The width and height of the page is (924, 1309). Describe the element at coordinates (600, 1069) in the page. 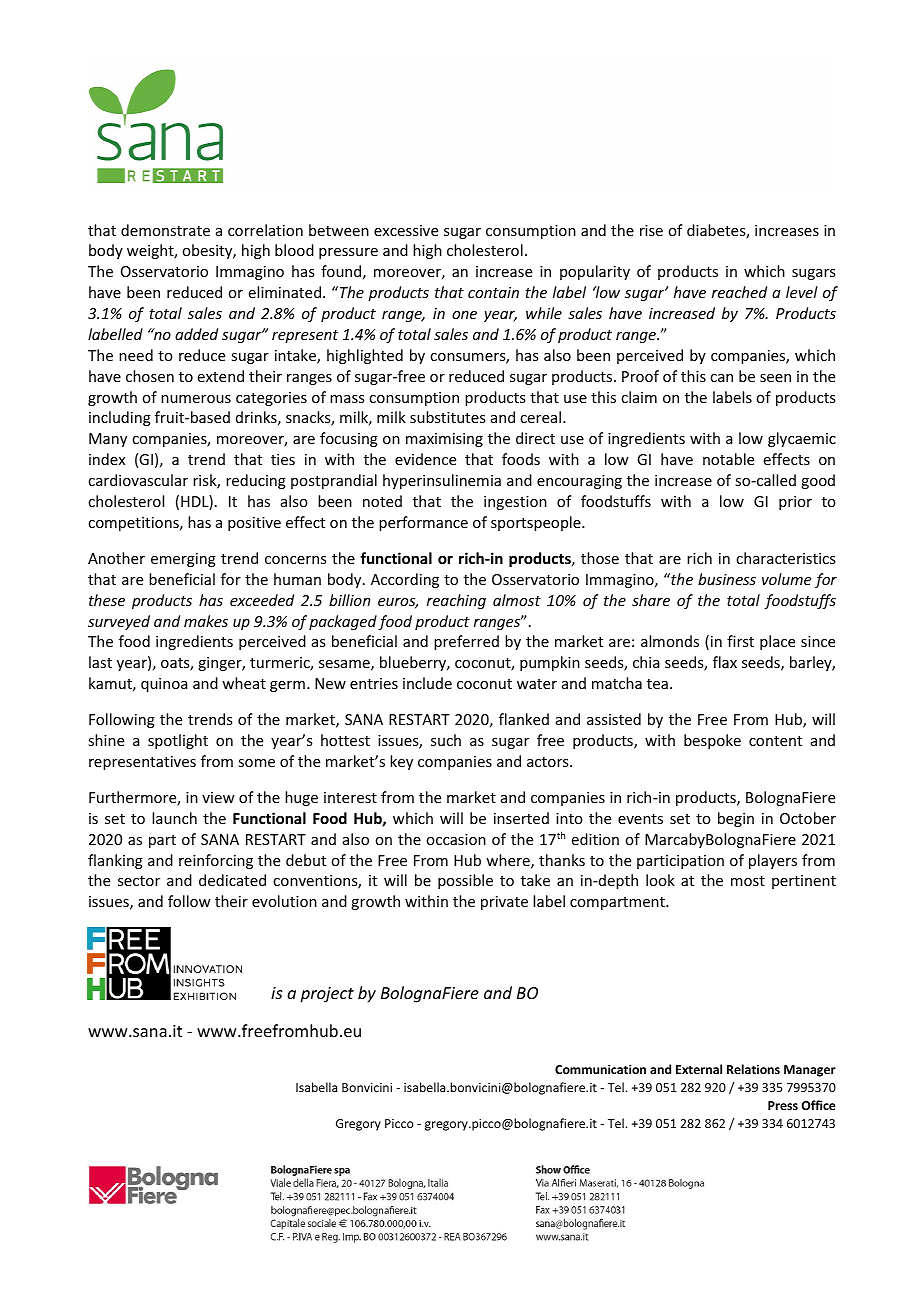

I see `Communication` at that location.
